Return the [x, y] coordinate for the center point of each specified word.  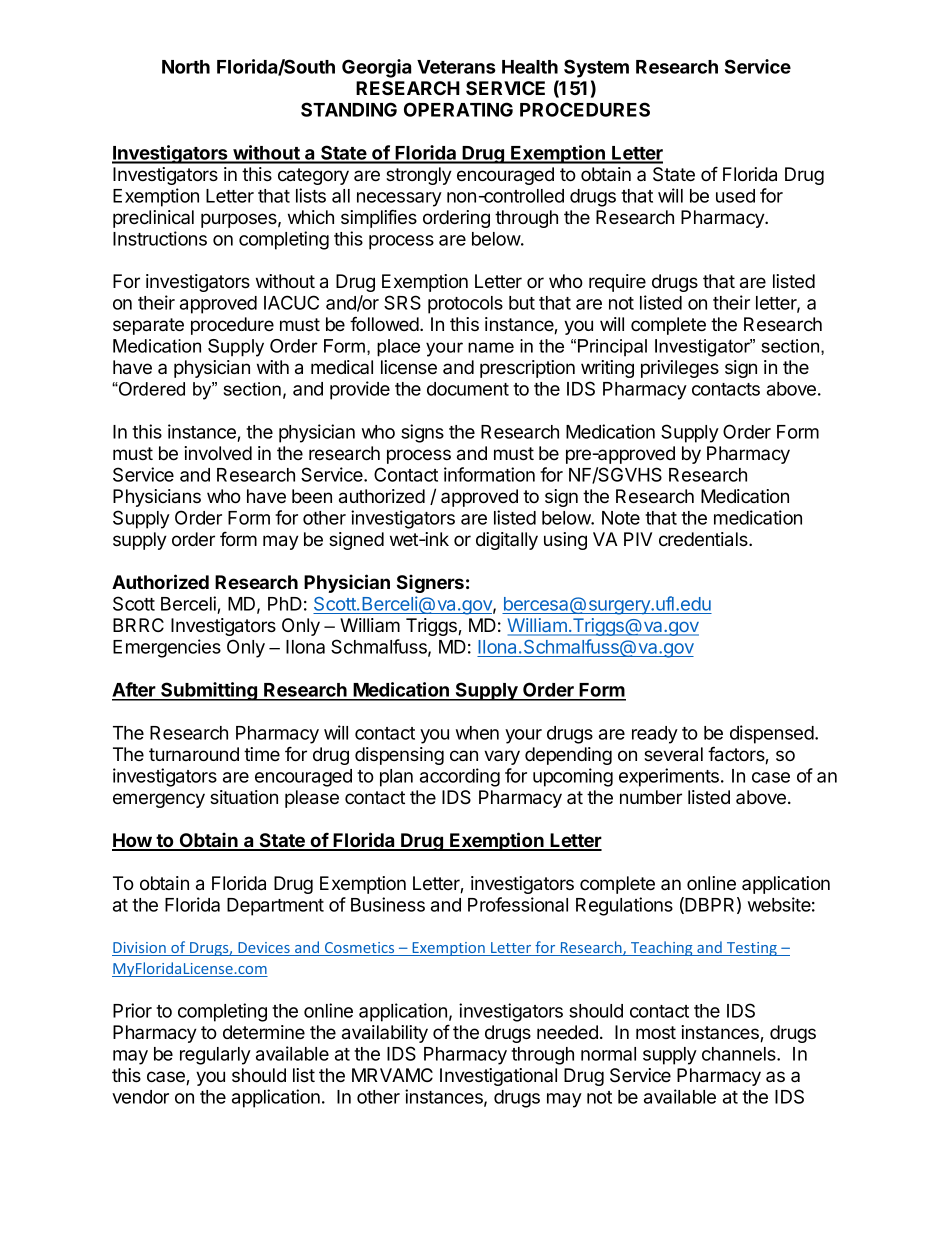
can [464, 755]
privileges [680, 369]
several [673, 754]
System [596, 68]
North [186, 67]
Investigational [498, 1077]
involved [218, 453]
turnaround [194, 754]
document [468, 389]
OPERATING [458, 109]
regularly [215, 1056]
